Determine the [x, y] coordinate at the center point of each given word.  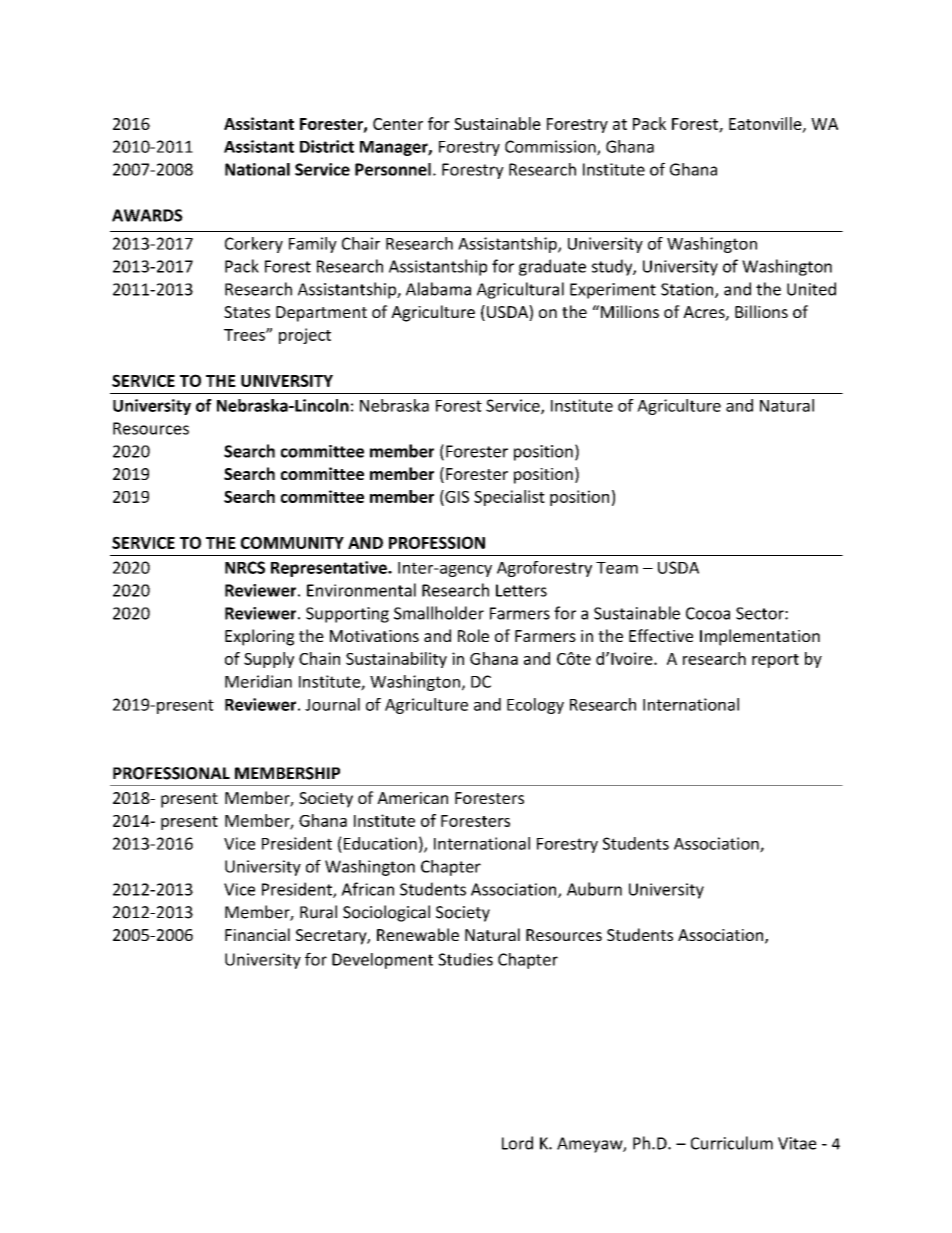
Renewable [418, 934]
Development [382, 961]
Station [688, 290]
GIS [456, 497]
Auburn [594, 889]
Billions [761, 311]
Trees [245, 335]
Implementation [760, 637]
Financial [257, 934]
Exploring [259, 637]
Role [473, 635]
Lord [517, 1143]
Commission [551, 147]
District [327, 146]
